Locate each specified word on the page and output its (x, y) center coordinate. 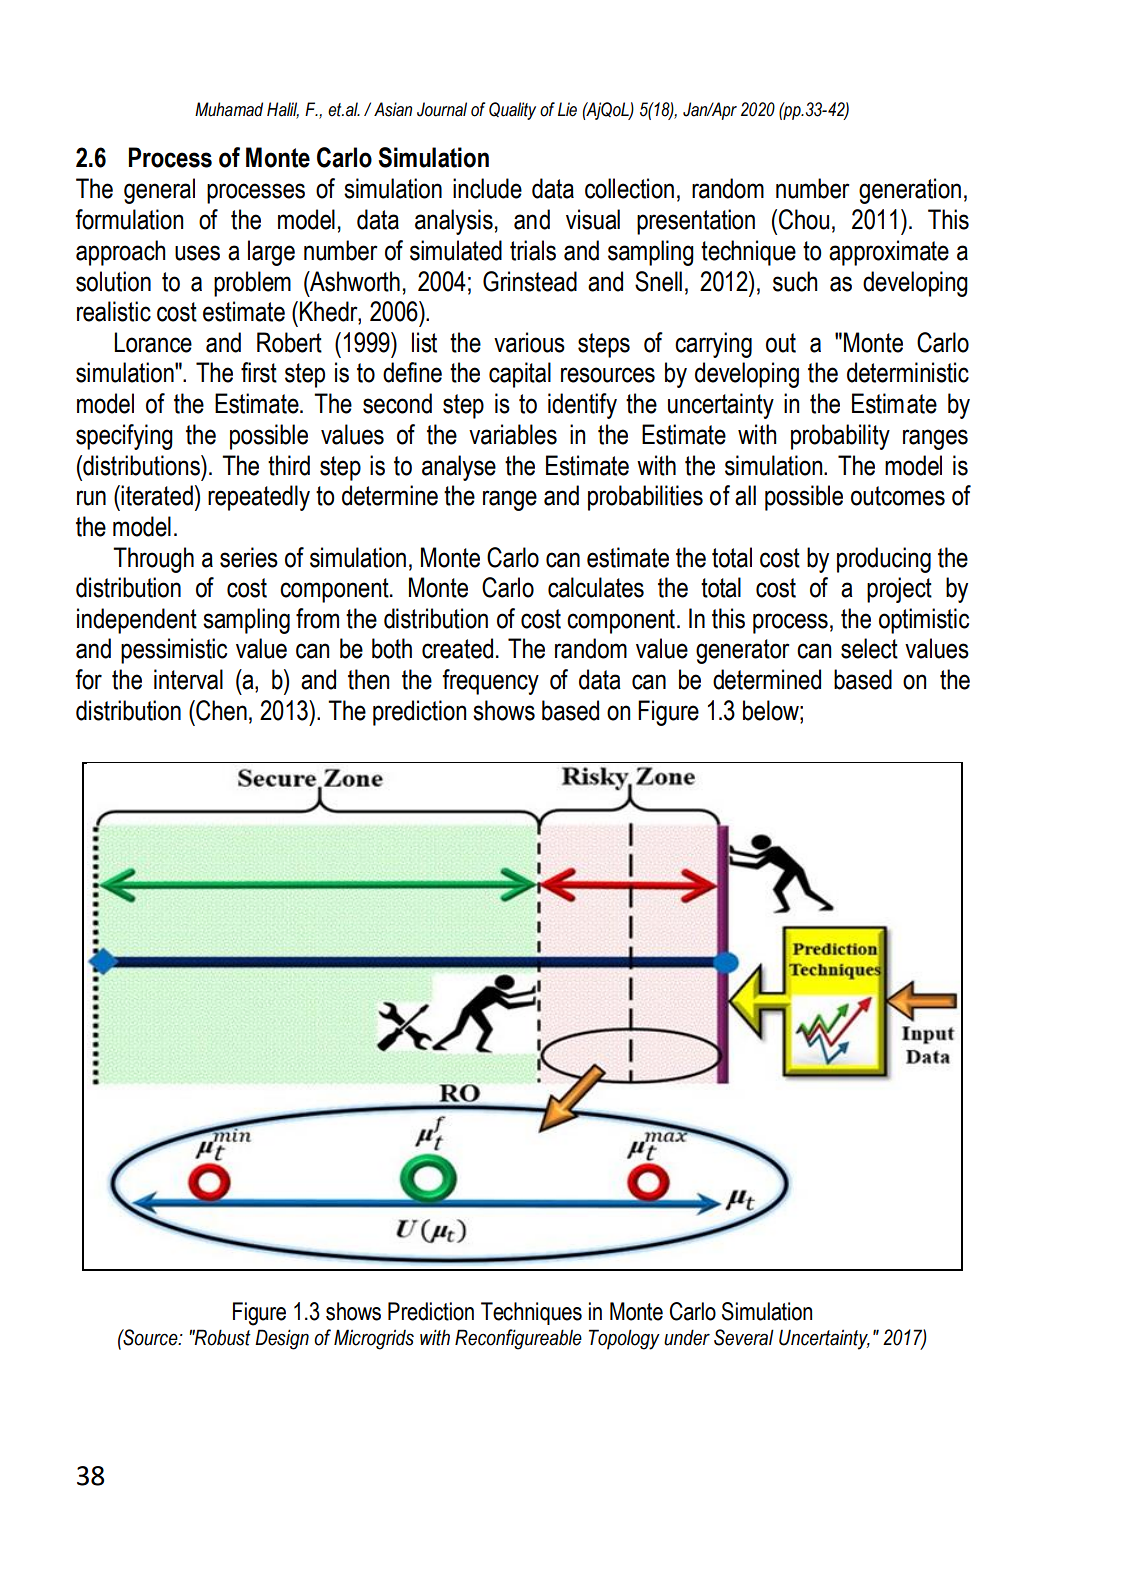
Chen (220, 710)
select (869, 648)
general (159, 191)
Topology (624, 1339)
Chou (804, 219)
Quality (512, 111)
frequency (490, 682)
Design (282, 1339)
